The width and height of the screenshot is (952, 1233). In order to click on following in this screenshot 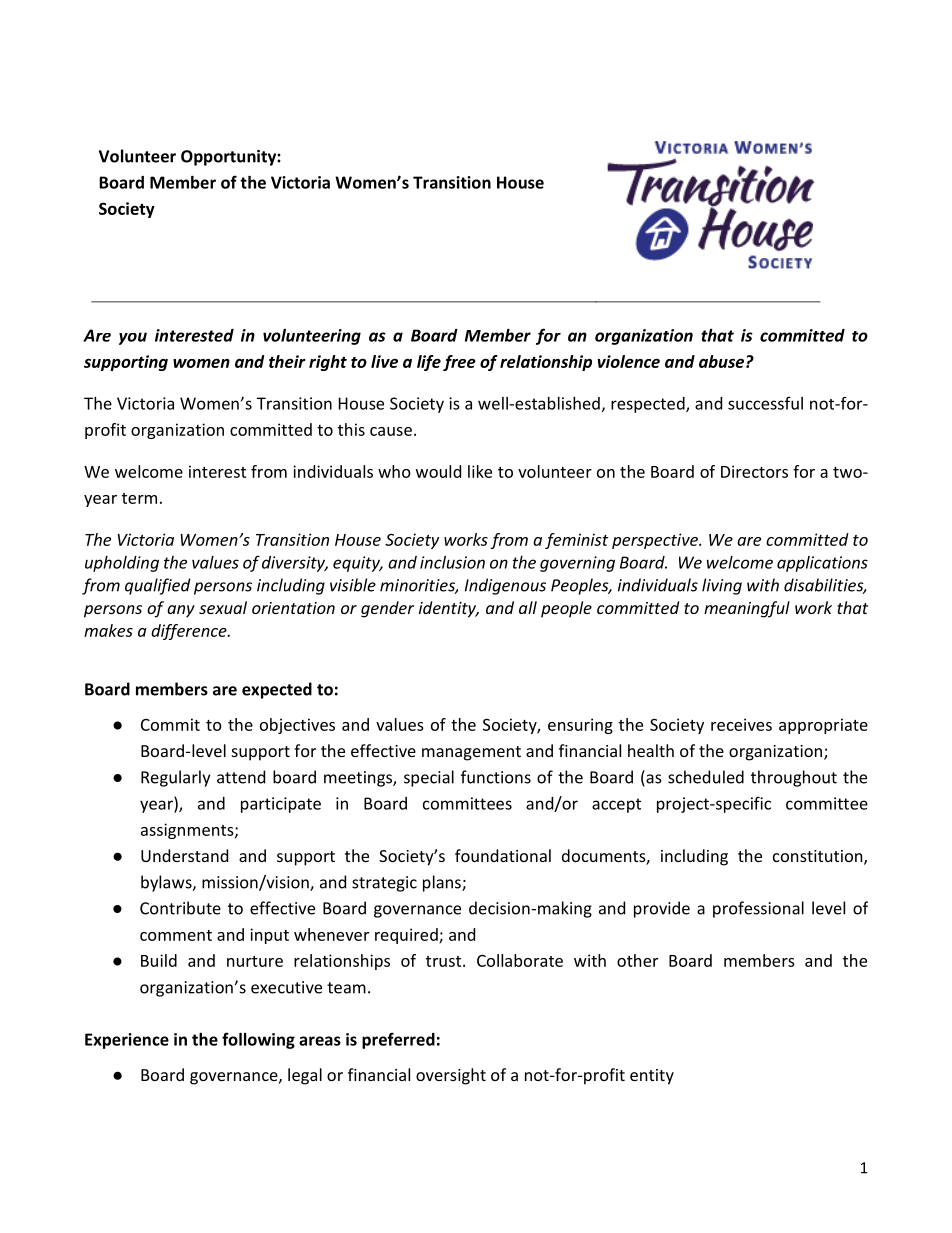, I will do `click(258, 1040)`.
